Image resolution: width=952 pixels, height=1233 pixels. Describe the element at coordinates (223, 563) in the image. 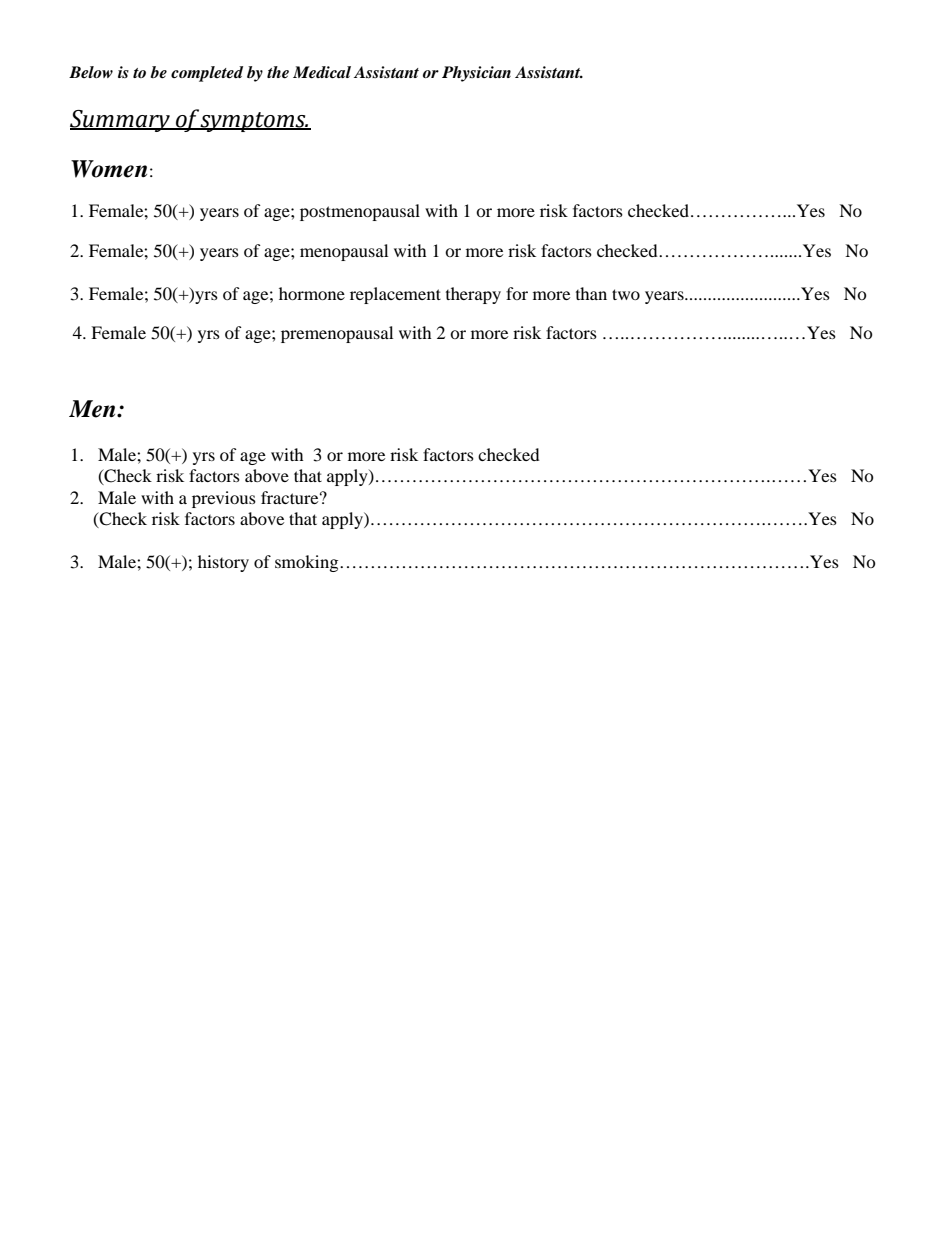

I see `history` at that location.
